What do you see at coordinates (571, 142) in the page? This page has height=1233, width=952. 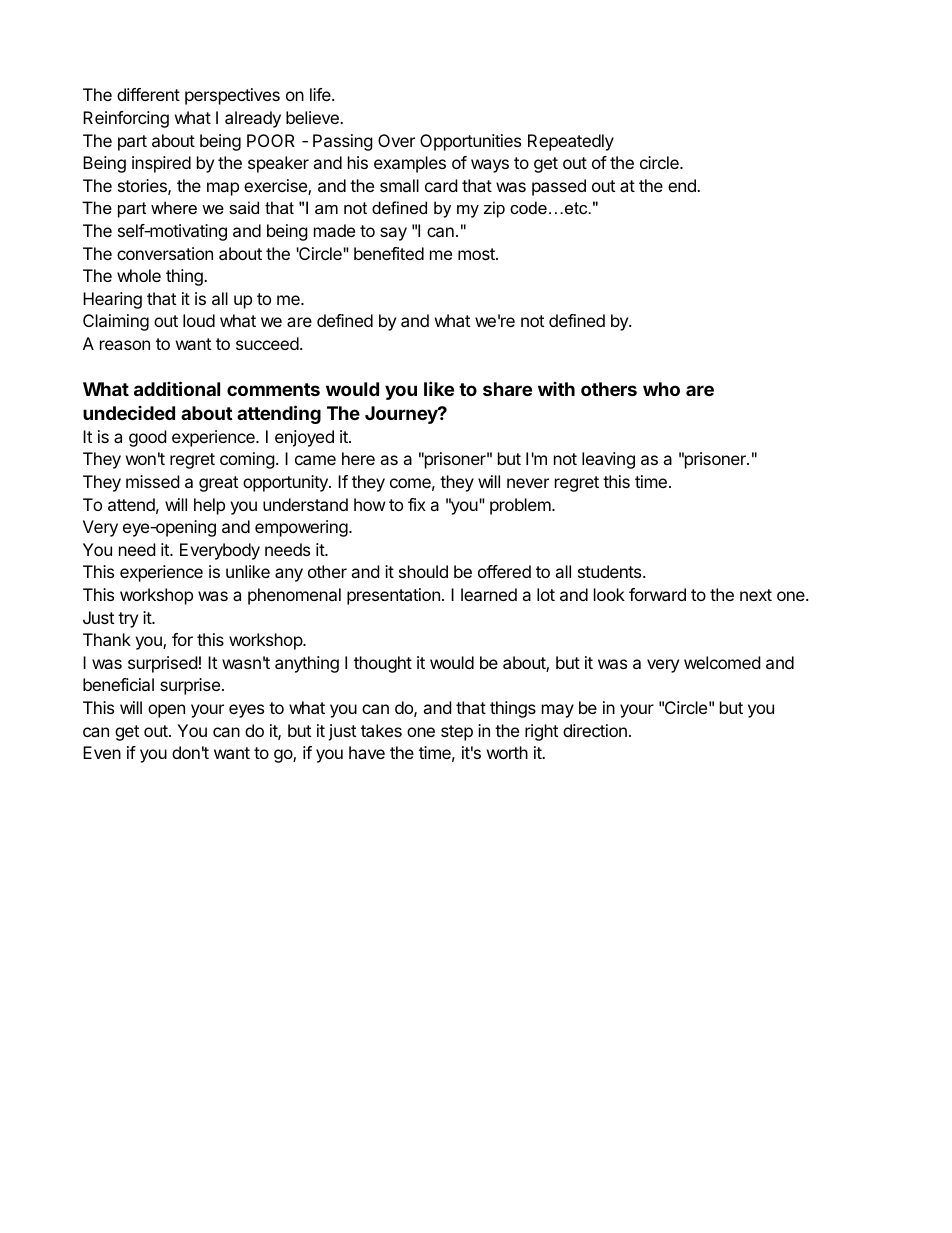 I see `Repeatedly` at bounding box center [571, 142].
